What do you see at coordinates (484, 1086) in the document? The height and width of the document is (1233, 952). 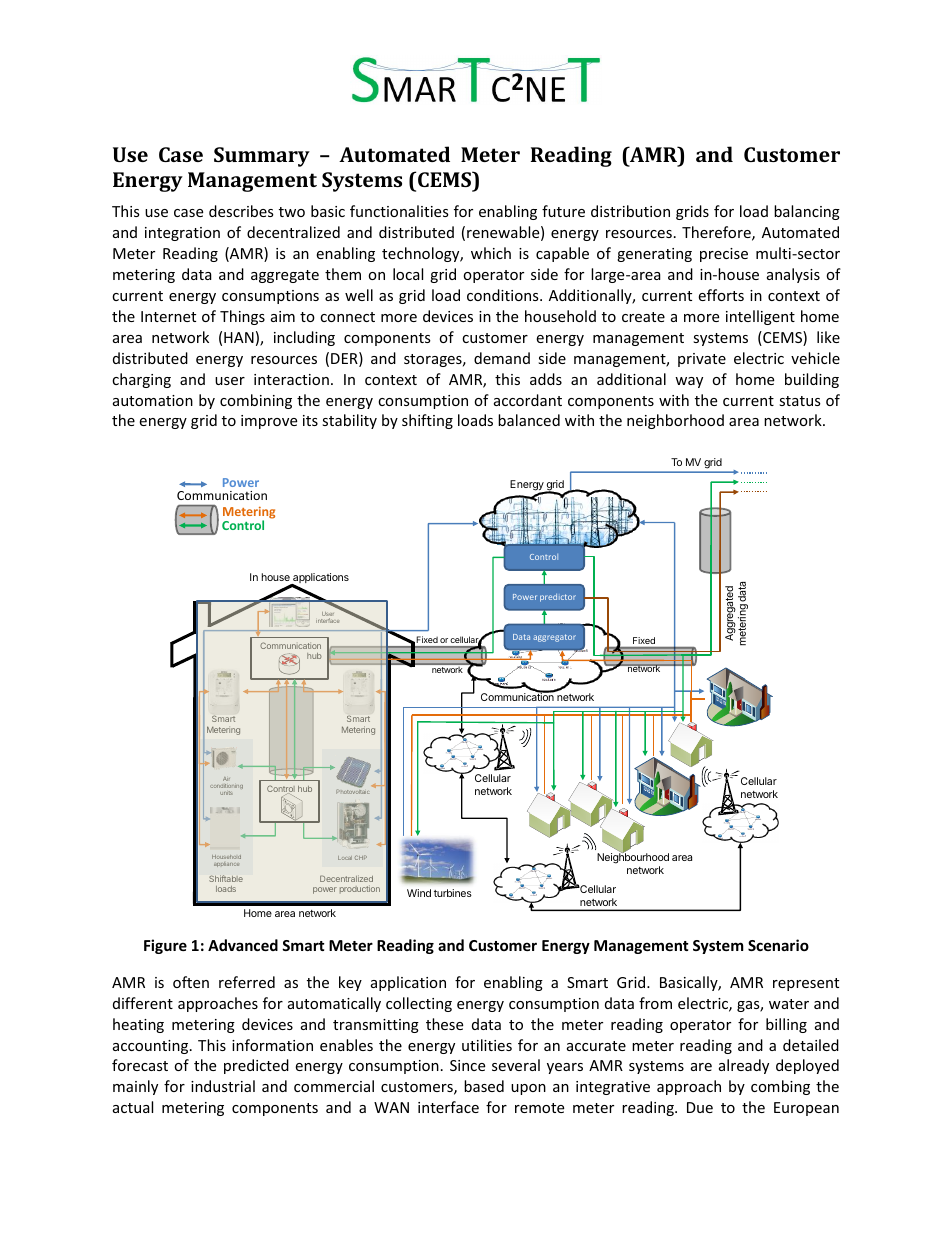 I see `based` at bounding box center [484, 1086].
